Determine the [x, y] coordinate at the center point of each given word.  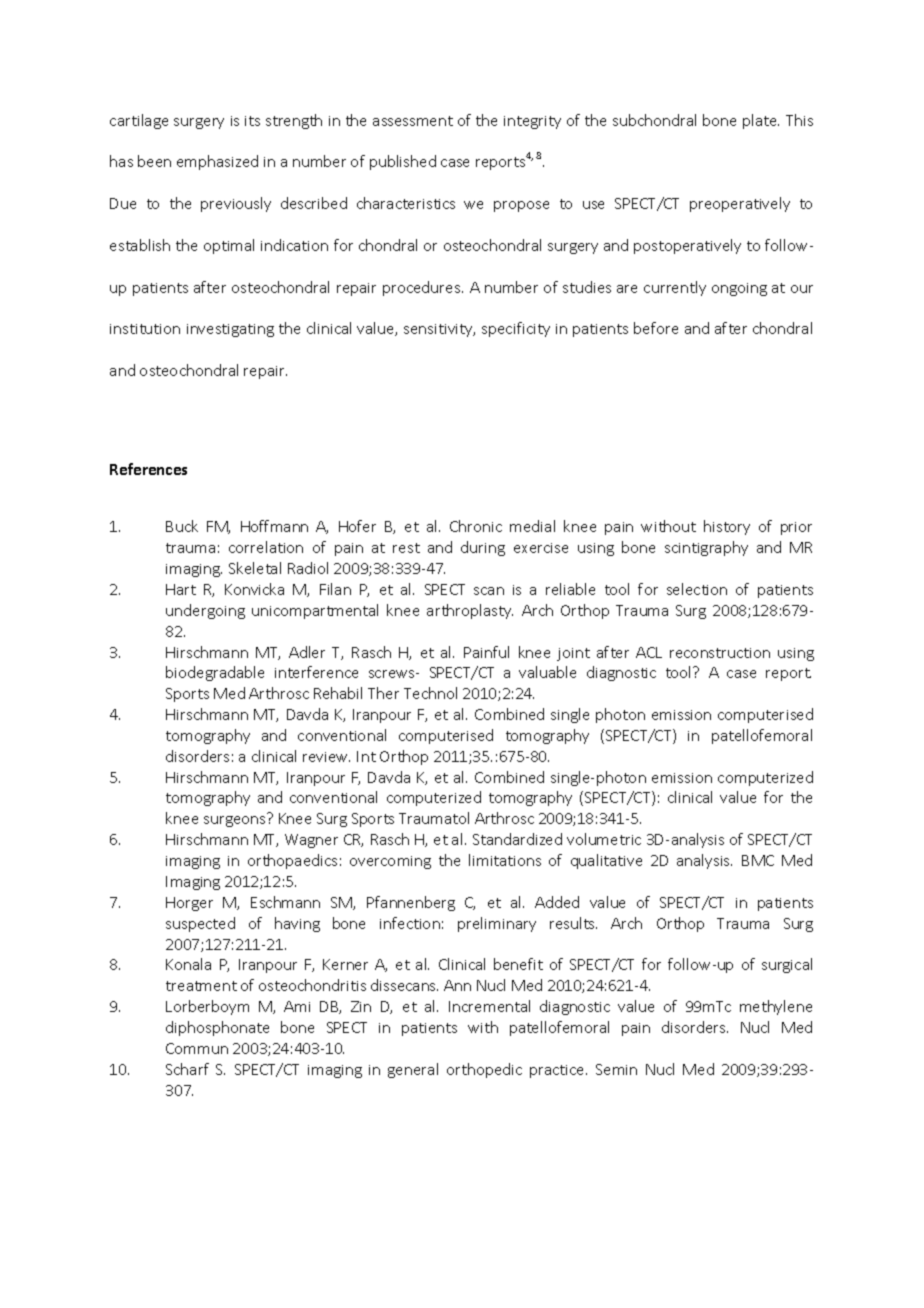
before [656, 328]
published [403, 162]
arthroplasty [470, 611]
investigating [230, 330]
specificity [516, 329]
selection [697, 589]
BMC [758, 860]
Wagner [311, 841]
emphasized [217, 162]
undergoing [205, 611]
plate [761, 121]
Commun [197, 1048]
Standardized [517, 839]
